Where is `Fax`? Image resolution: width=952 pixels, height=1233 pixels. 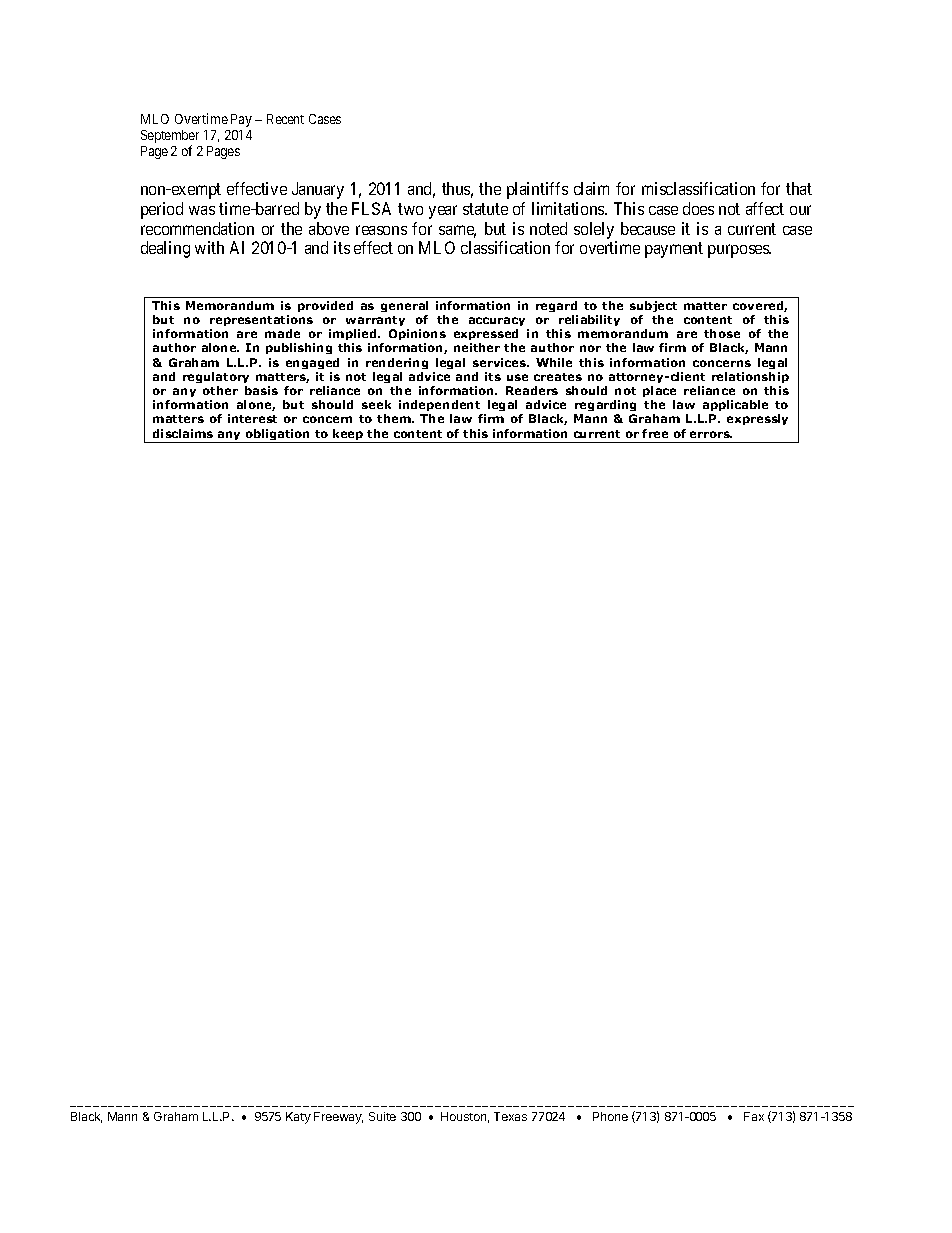 Fax is located at coordinates (754, 1116).
